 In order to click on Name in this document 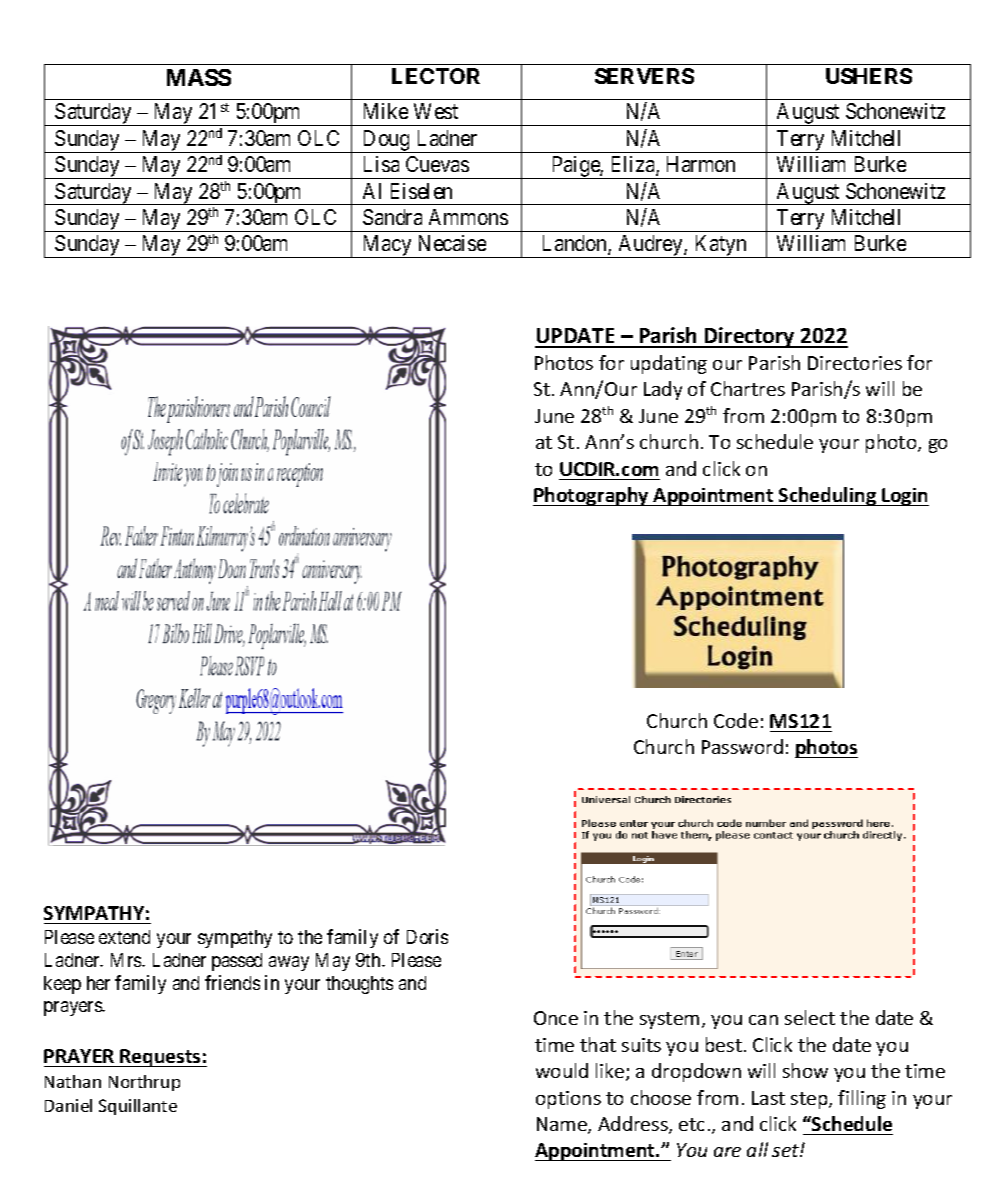, I will do `click(563, 1125)`.
